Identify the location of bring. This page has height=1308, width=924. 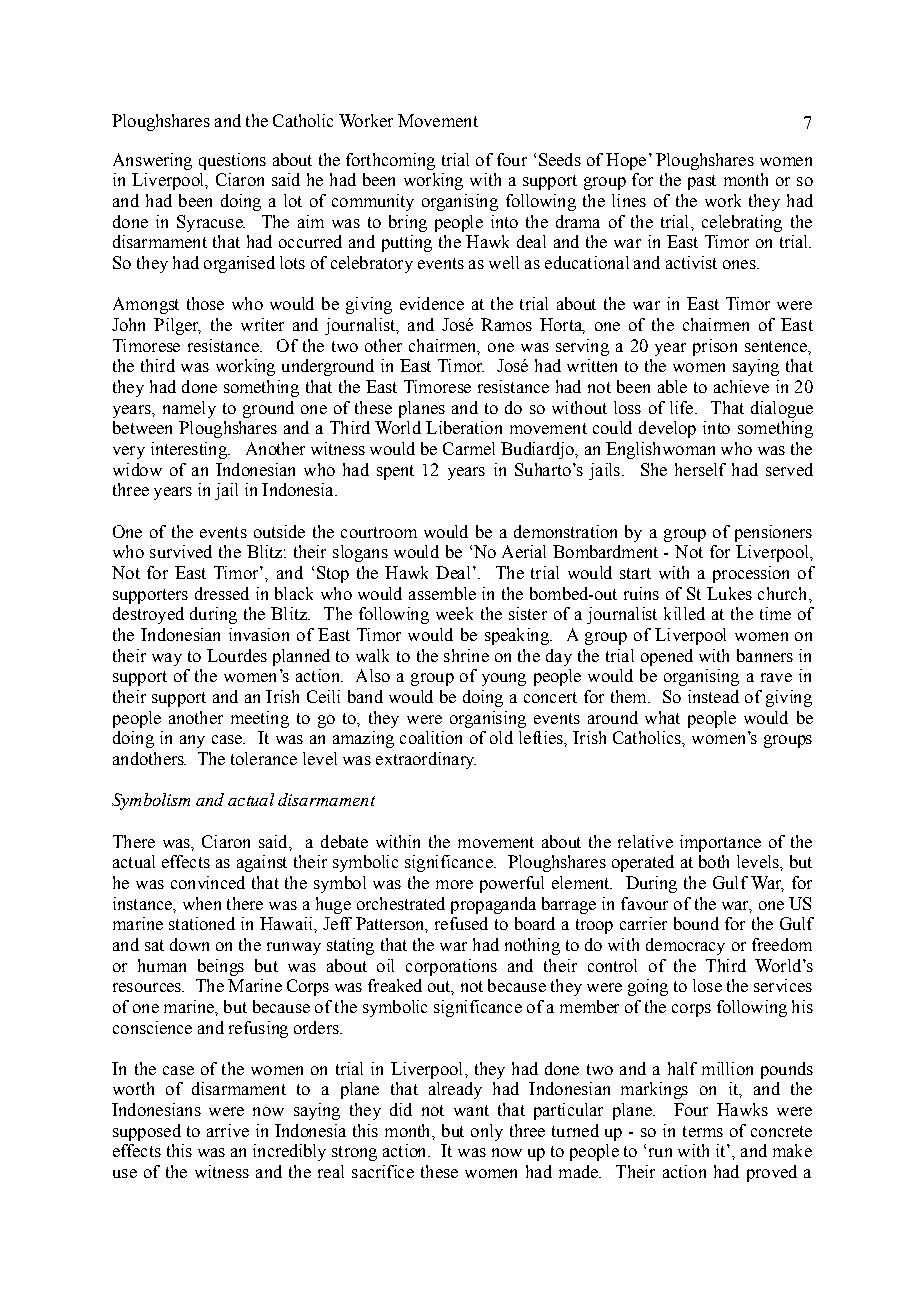
(408, 223).
